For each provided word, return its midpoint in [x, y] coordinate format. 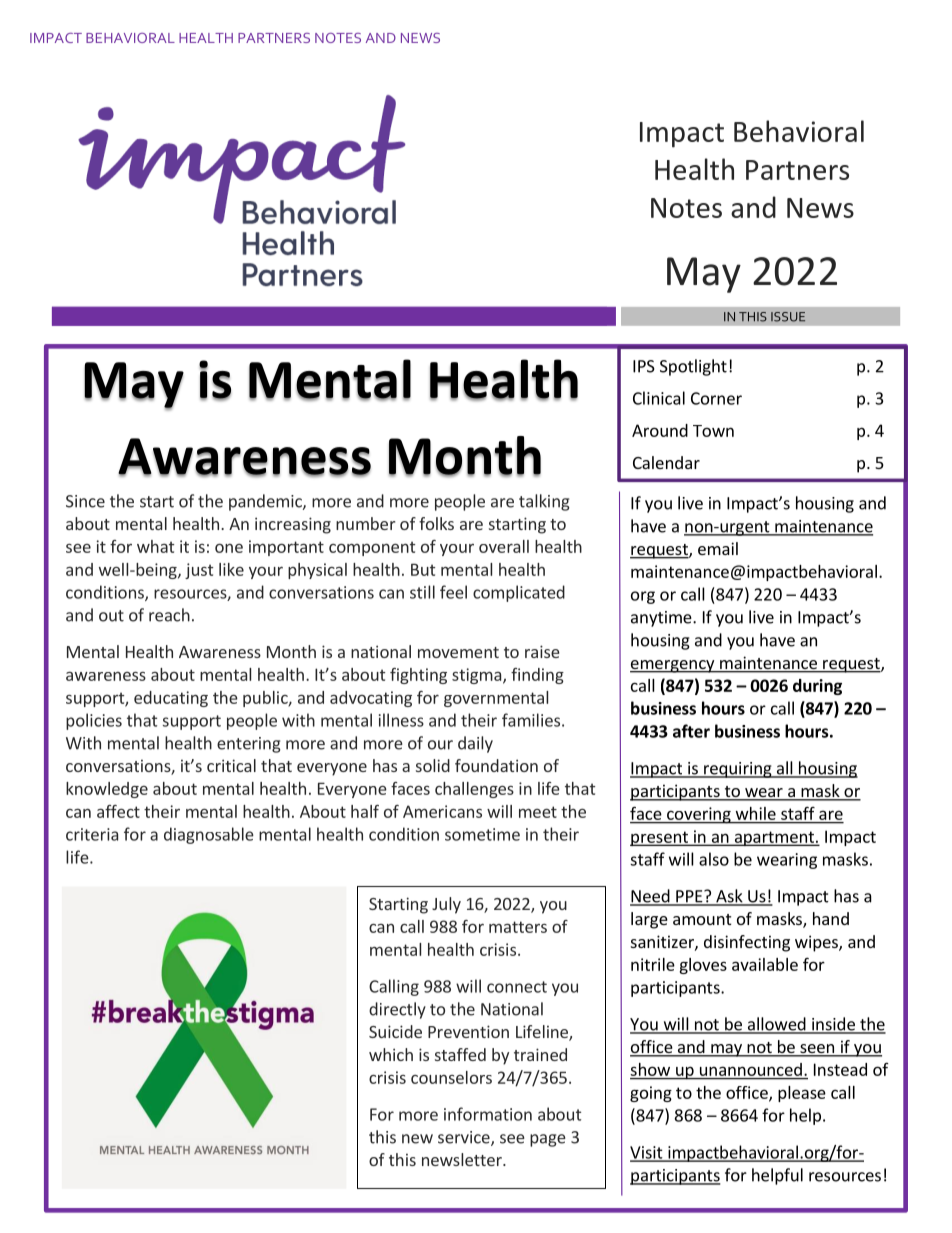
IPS [644, 366]
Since [85, 501]
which [391, 1054]
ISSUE [788, 317]
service [465, 1138]
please [802, 1094]
